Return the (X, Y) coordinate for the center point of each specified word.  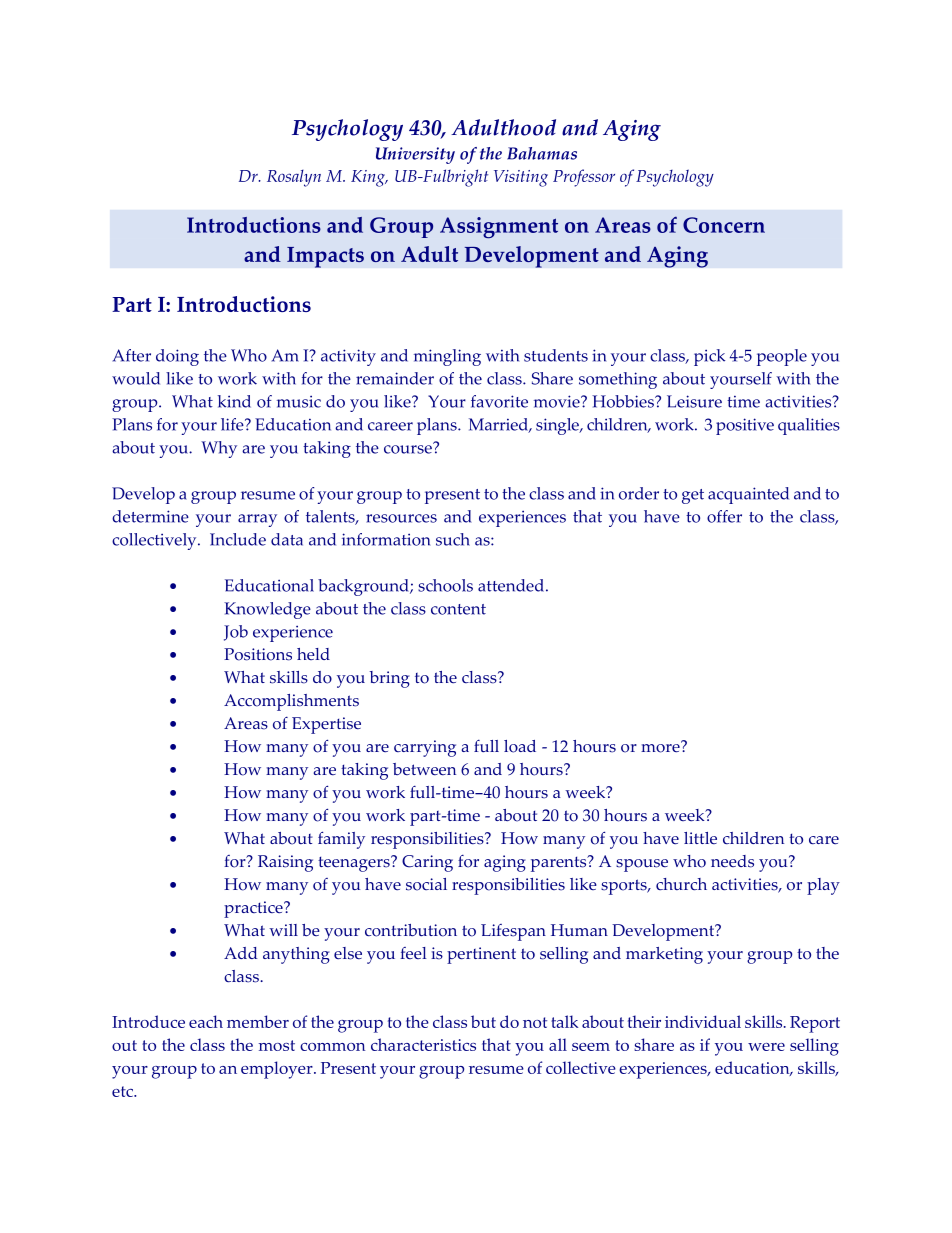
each (206, 1021)
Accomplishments (291, 702)
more (661, 747)
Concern (724, 225)
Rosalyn (294, 178)
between (424, 769)
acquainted (748, 495)
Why (219, 449)
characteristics (423, 1044)
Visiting (521, 178)
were (766, 1047)
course (409, 448)
